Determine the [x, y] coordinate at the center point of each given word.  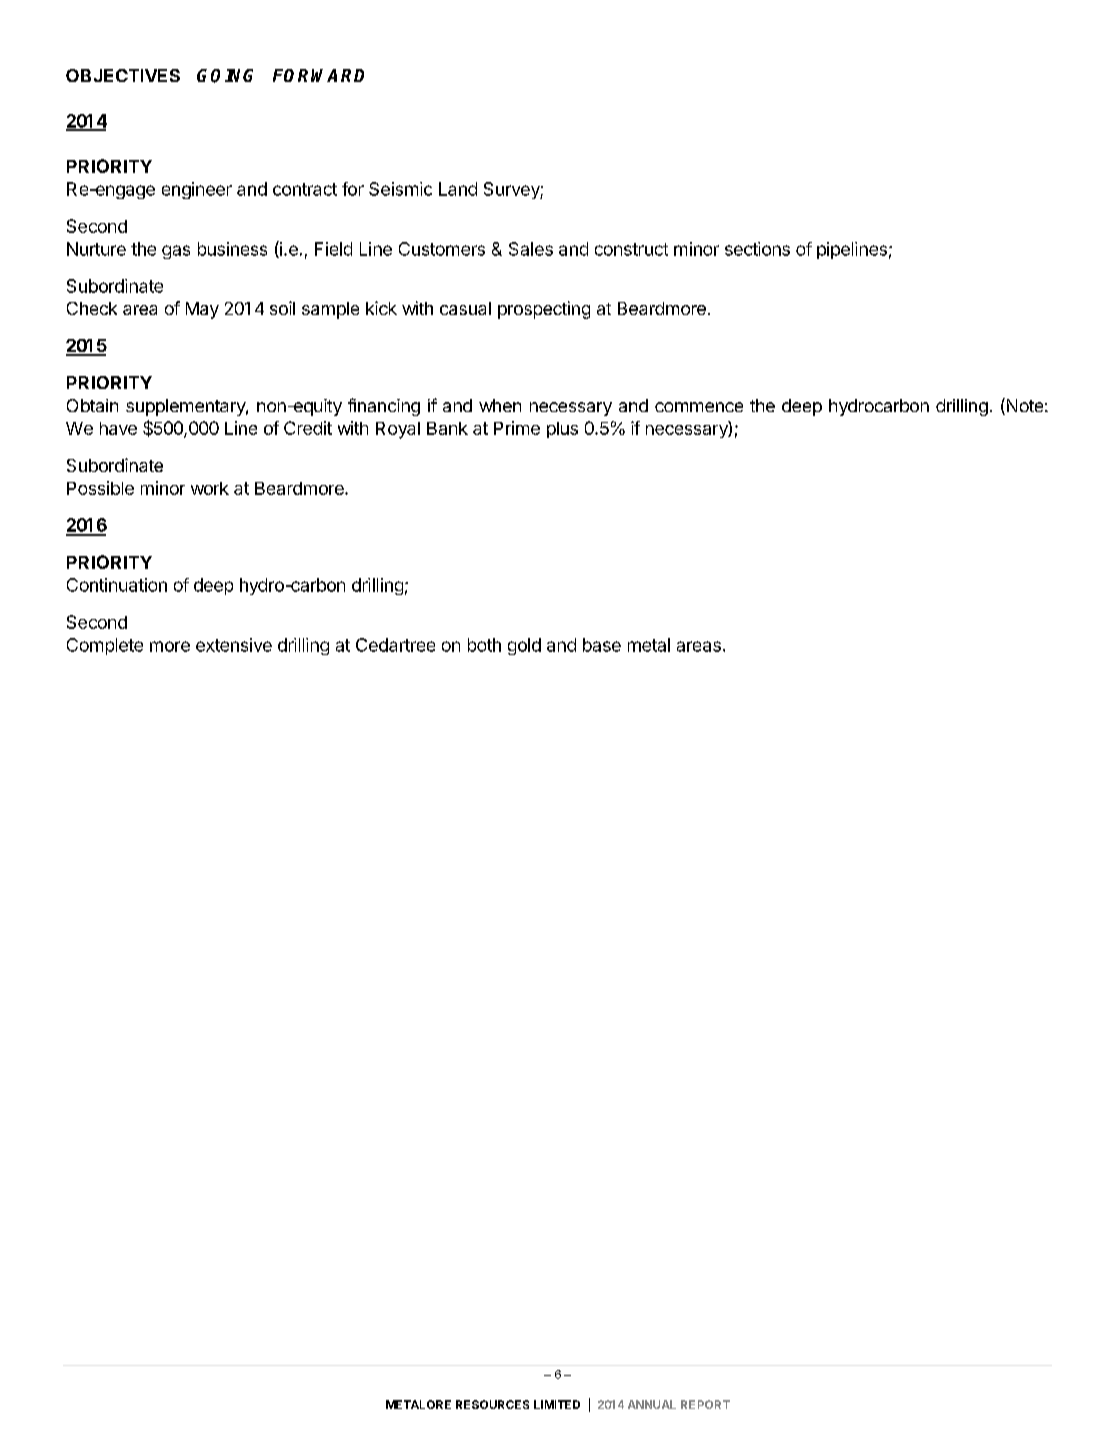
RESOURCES [492, 1404]
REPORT [705, 1404]
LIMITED [557, 1404]
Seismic [400, 189]
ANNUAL [652, 1404]
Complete [105, 646]
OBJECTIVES [123, 75]
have [118, 428]
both [484, 645]
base [602, 645]
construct [631, 249]
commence [699, 407]
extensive [234, 645]
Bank [447, 428]
